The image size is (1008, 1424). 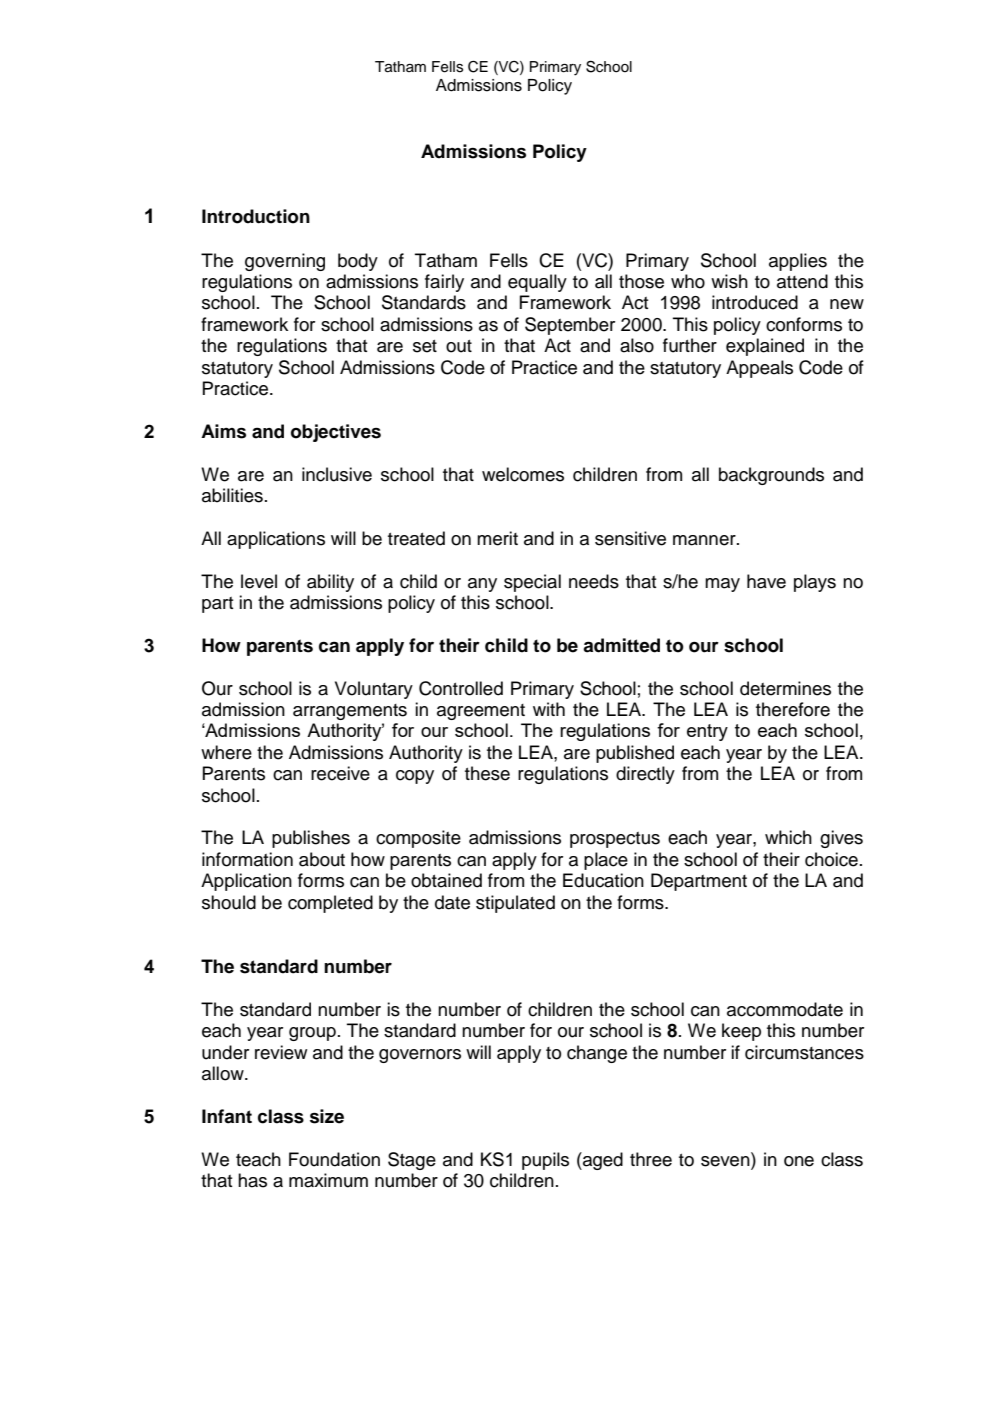 I want to click on have, so click(x=766, y=581).
